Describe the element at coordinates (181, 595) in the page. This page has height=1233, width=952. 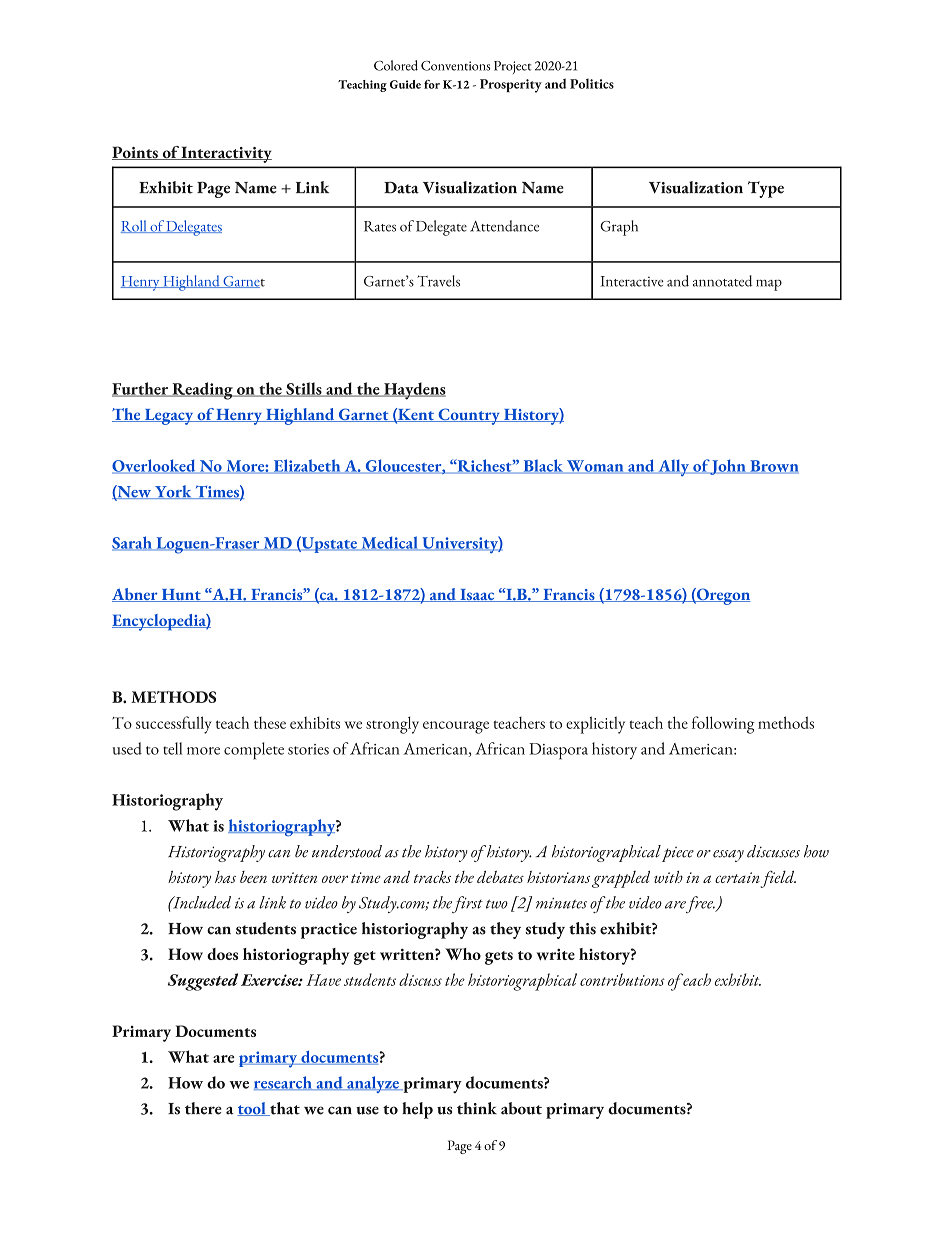
I see `Hunt` at that location.
